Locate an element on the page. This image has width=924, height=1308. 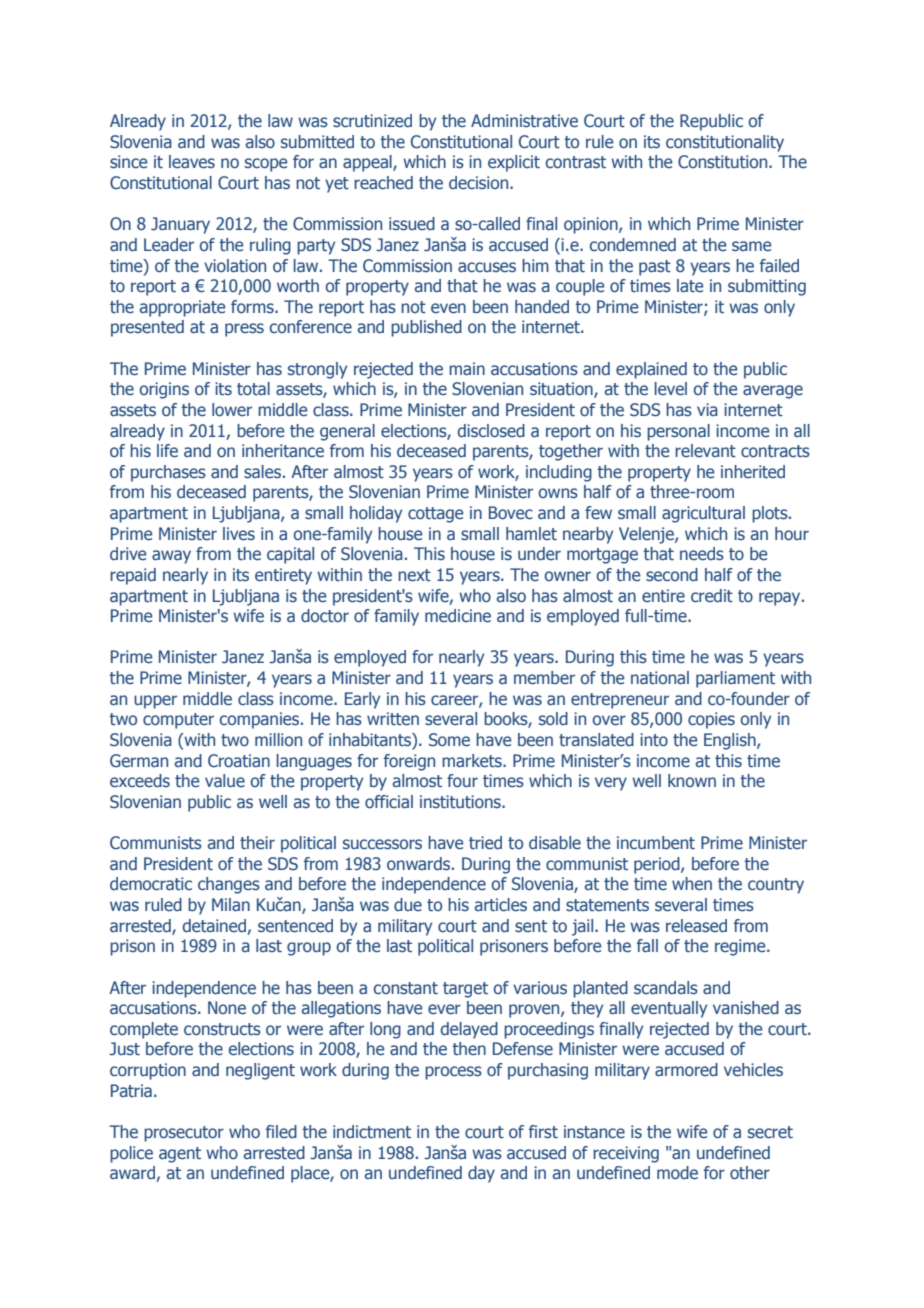
next is located at coordinates (414, 575).
